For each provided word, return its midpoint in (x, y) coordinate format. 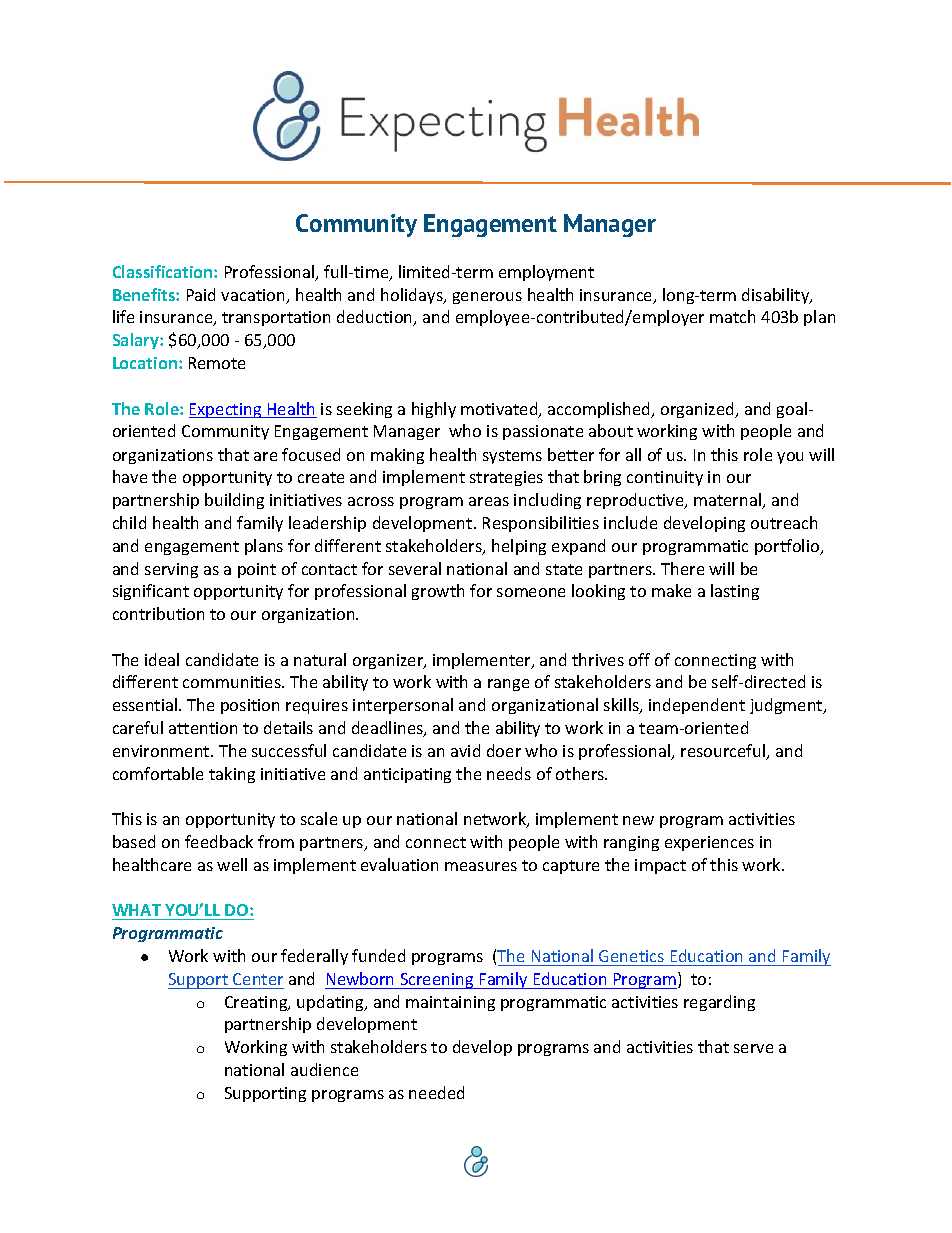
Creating (257, 1003)
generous (487, 298)
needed (436, 1092)
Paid (201, 294)
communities (233, 682)
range (508, 685)
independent (697, 706)
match (732, 316)
